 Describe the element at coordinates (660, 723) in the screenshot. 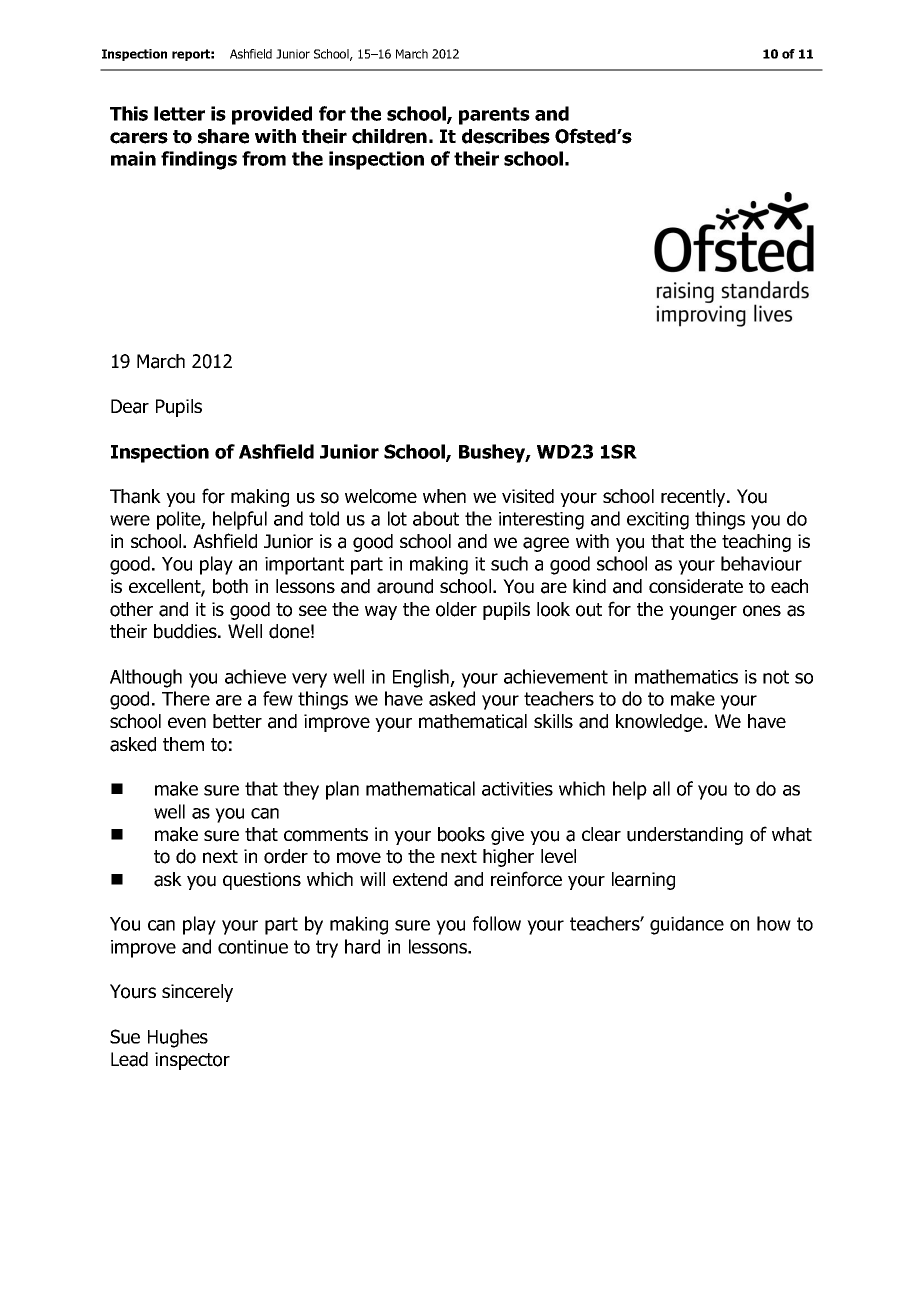

I see `knowledge` at that location.
